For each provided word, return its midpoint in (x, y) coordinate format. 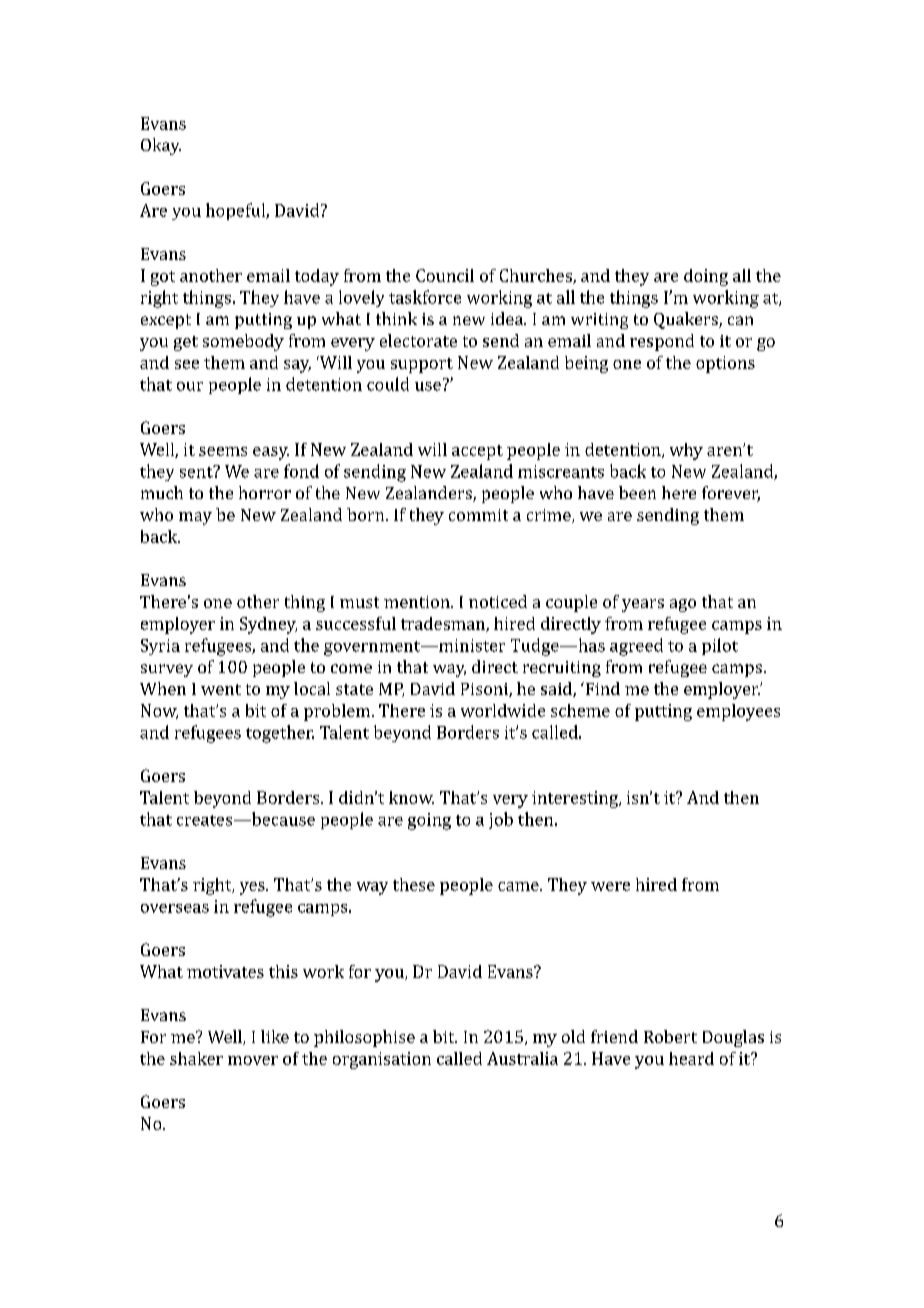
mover (253, 1060)
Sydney (268, 625)
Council (445, 275)
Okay (161, 146)
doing (706, 277)
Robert (670, 1036)
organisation (382, 1060)
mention (418, 602)
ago (683, 605)
